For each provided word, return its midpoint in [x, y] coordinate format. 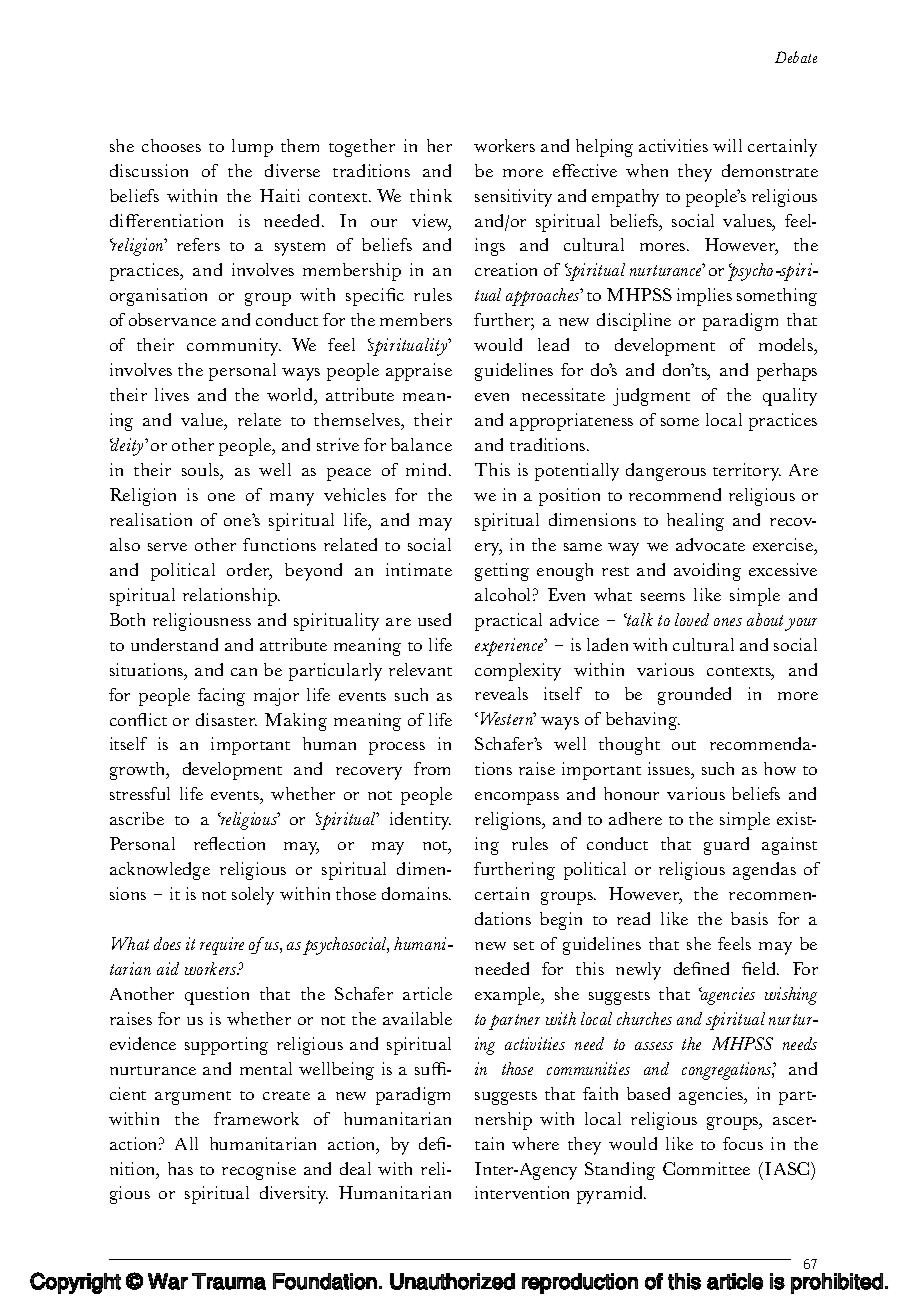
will [727, 145]
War [168, 1281]
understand [174, 644]
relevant [420, 669]
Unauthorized [452, 1281]
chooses [171, 145]
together [362, 148]
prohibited [837, 1283]
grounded [694, 696]
